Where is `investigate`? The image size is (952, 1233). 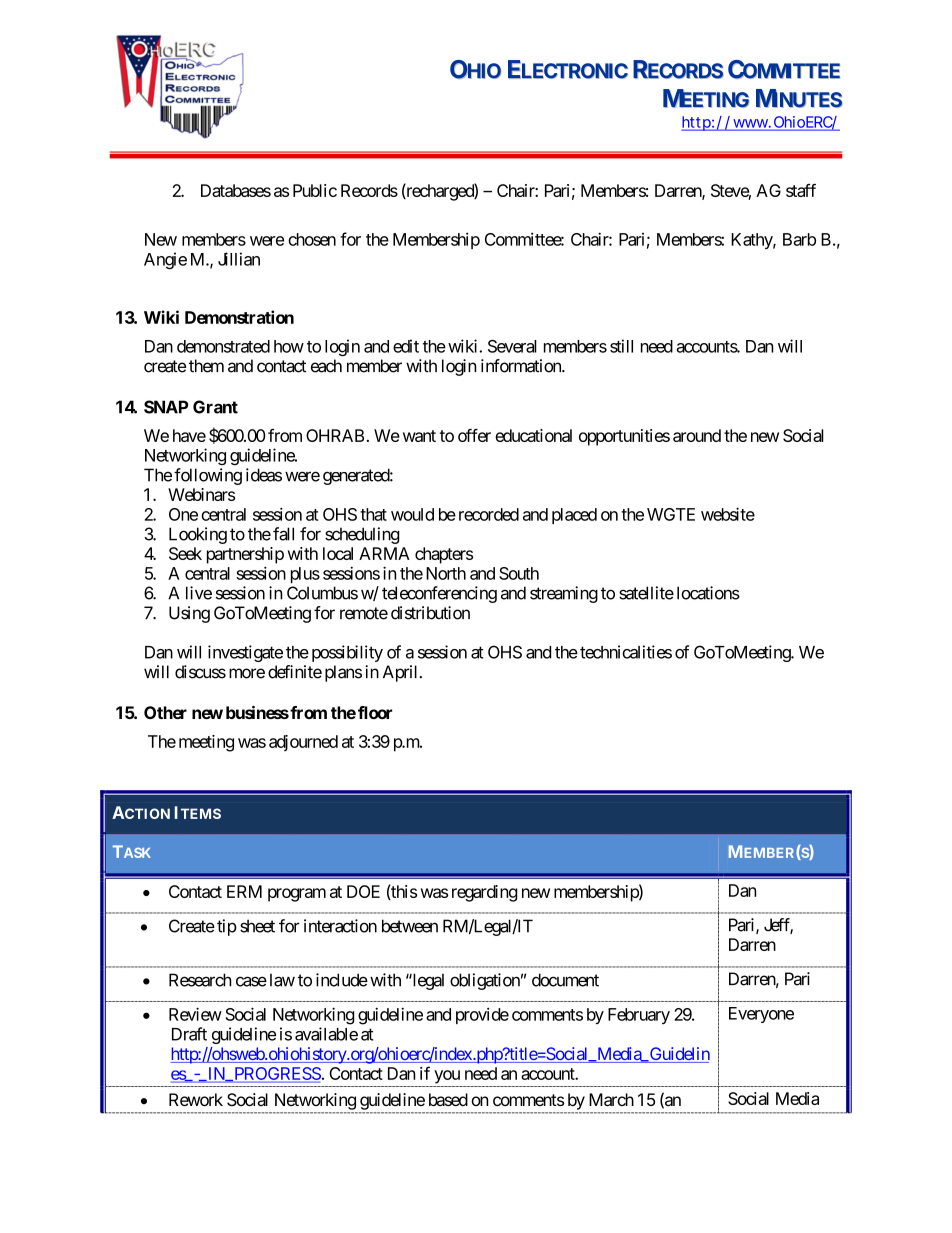
investigate is located at coordinates (245, 653).
